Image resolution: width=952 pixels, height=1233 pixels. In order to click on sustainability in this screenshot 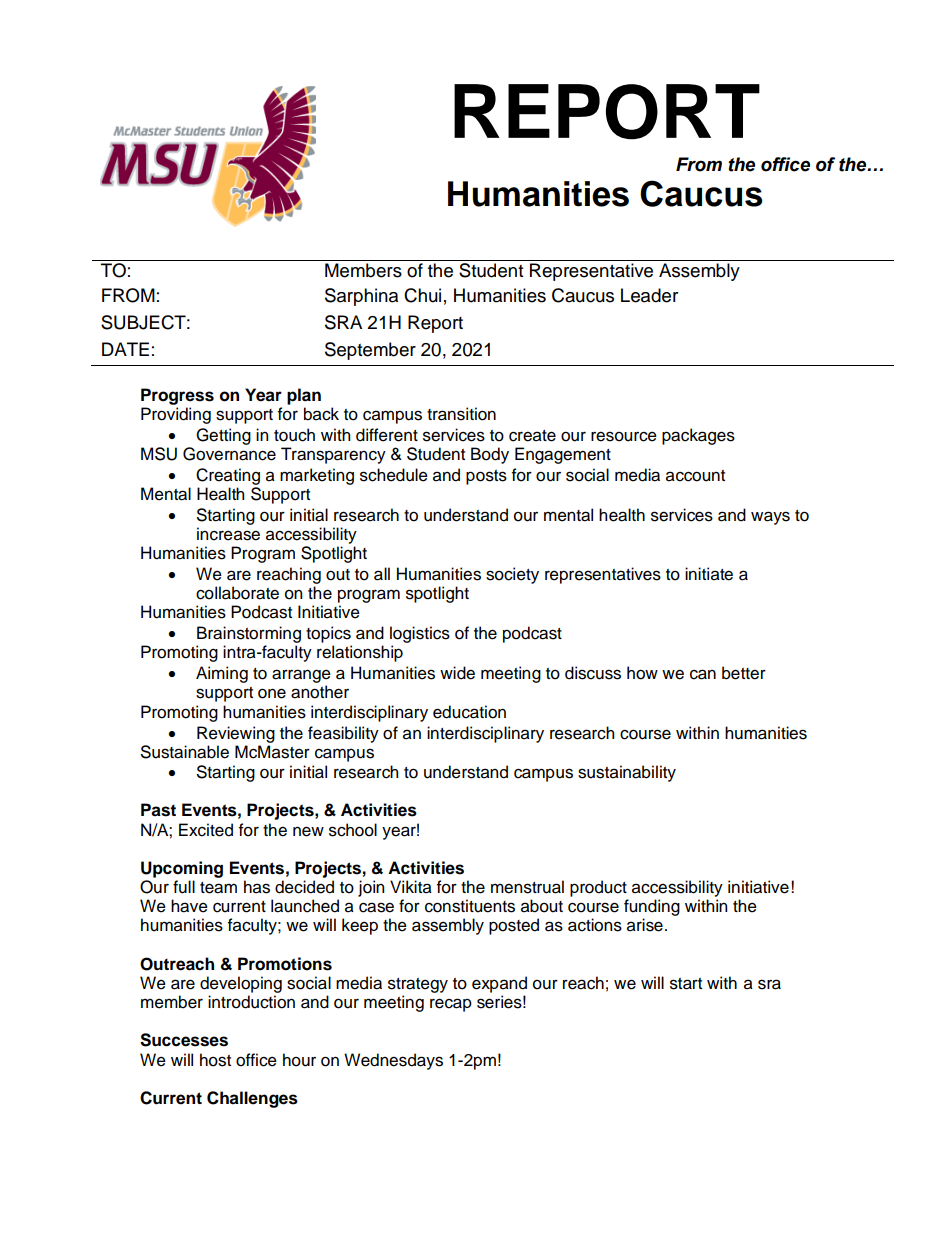, I will do `click(627, 773)`.
